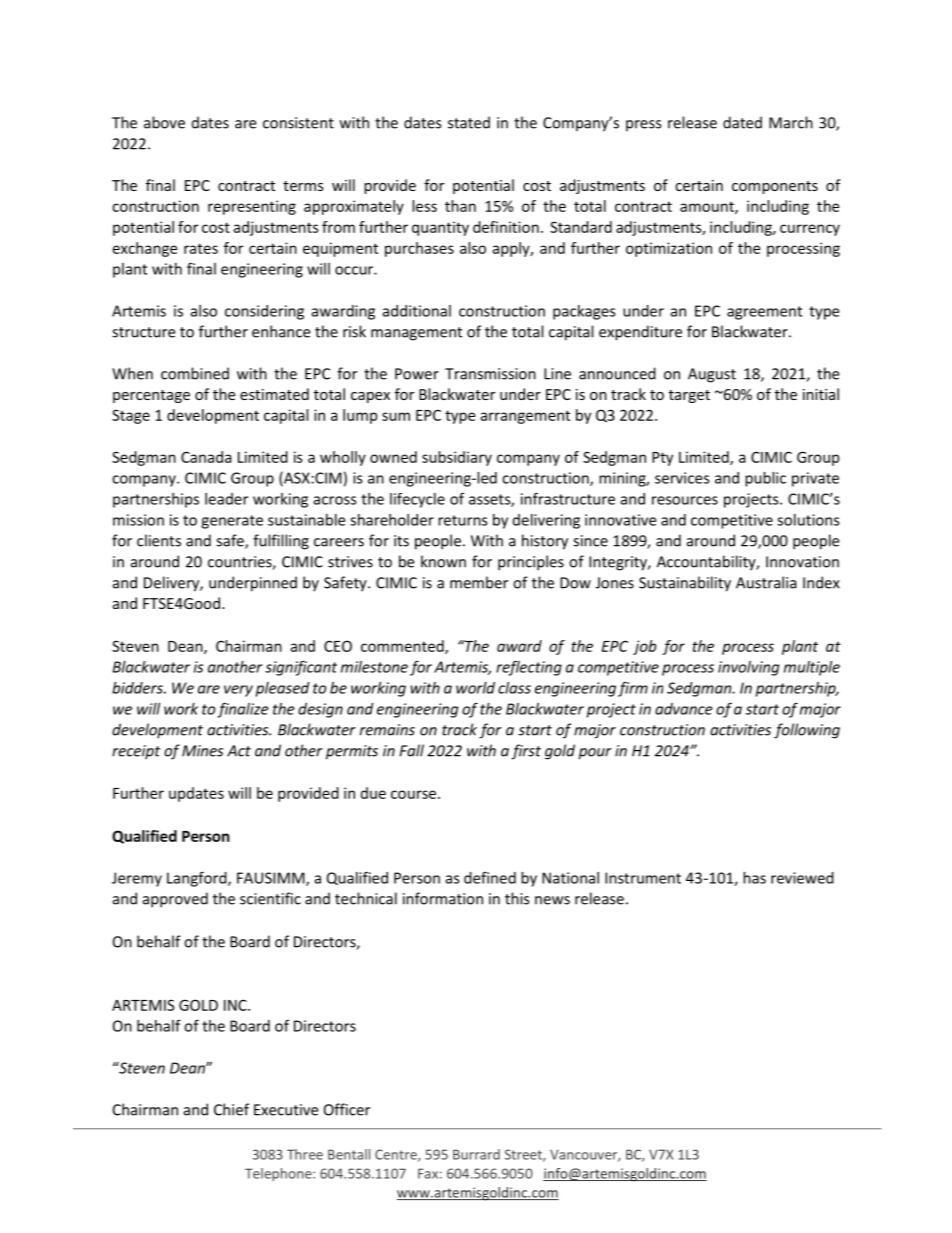 This image has width=952, height=1233. What do you see at coordinates (766, 582) in the image?
I see `Australia` at bounding box center [766, 582].
